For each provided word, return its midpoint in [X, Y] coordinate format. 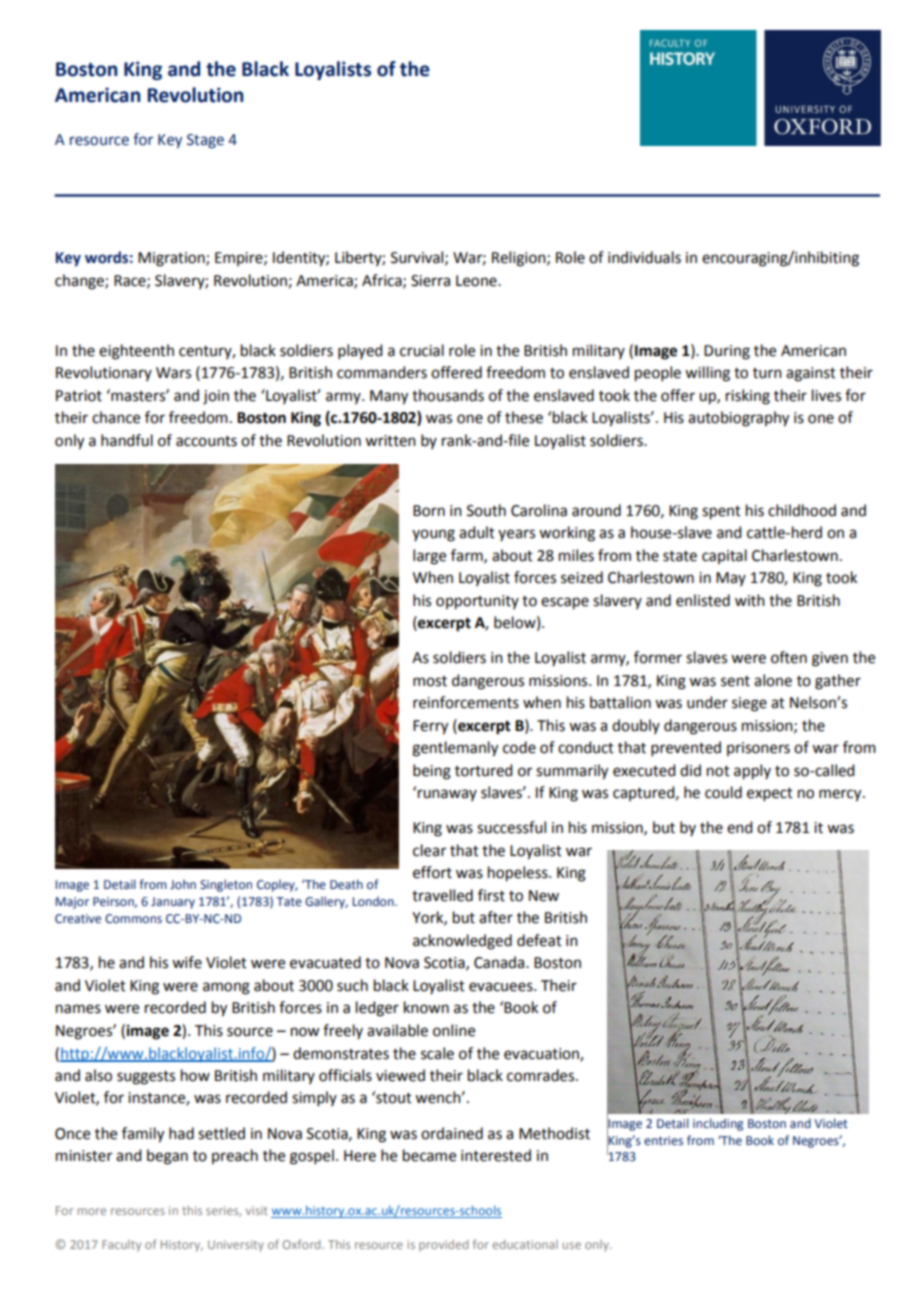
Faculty [121, 1246]
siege [749, 704]
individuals [644, 257]
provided [443, 1246]
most [430, 681]
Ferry [430, 727]
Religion [520, 259]
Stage [205, 141]
